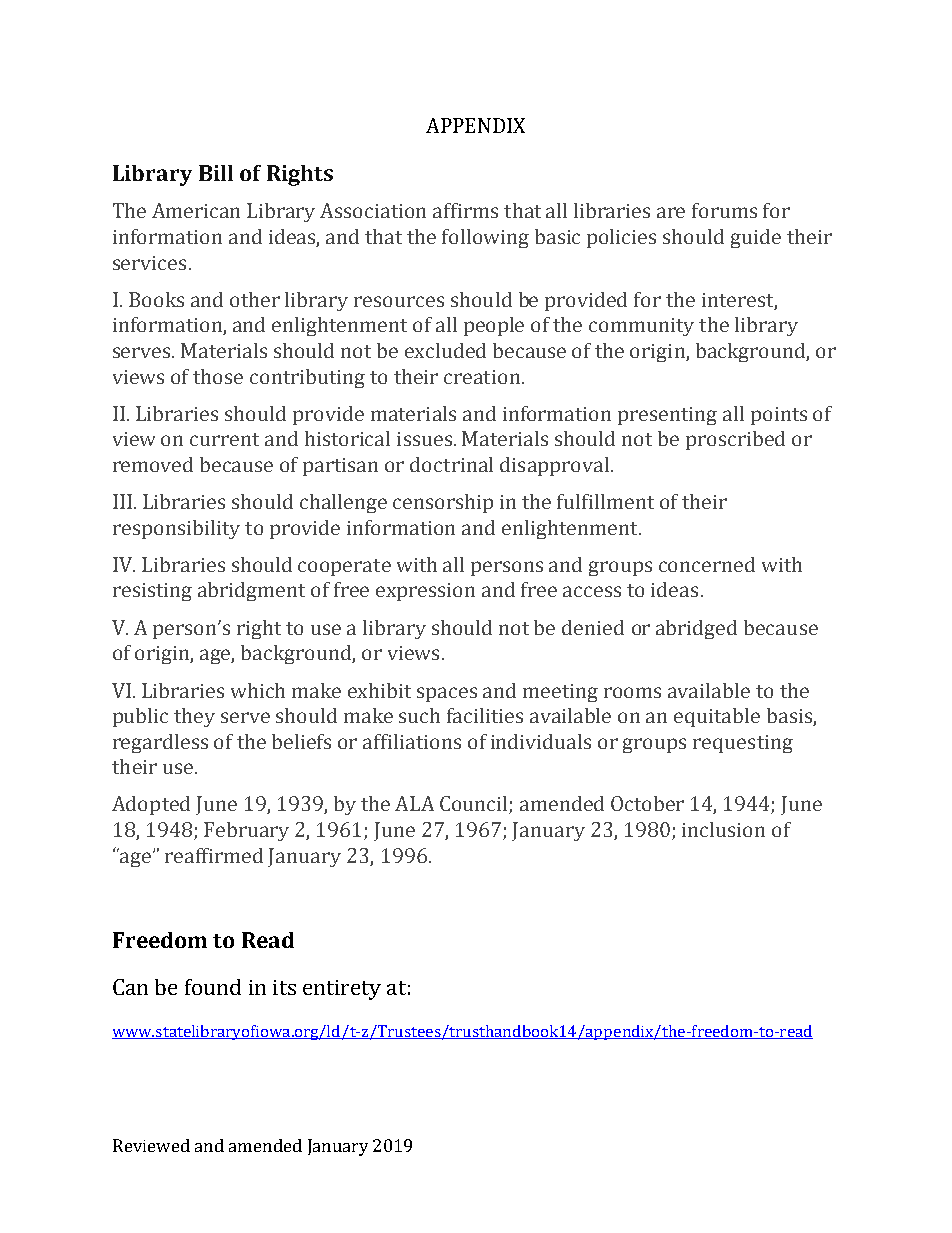 This screenshot has width=952, height=1233. I want to click on affirms, so click(465, 210).
